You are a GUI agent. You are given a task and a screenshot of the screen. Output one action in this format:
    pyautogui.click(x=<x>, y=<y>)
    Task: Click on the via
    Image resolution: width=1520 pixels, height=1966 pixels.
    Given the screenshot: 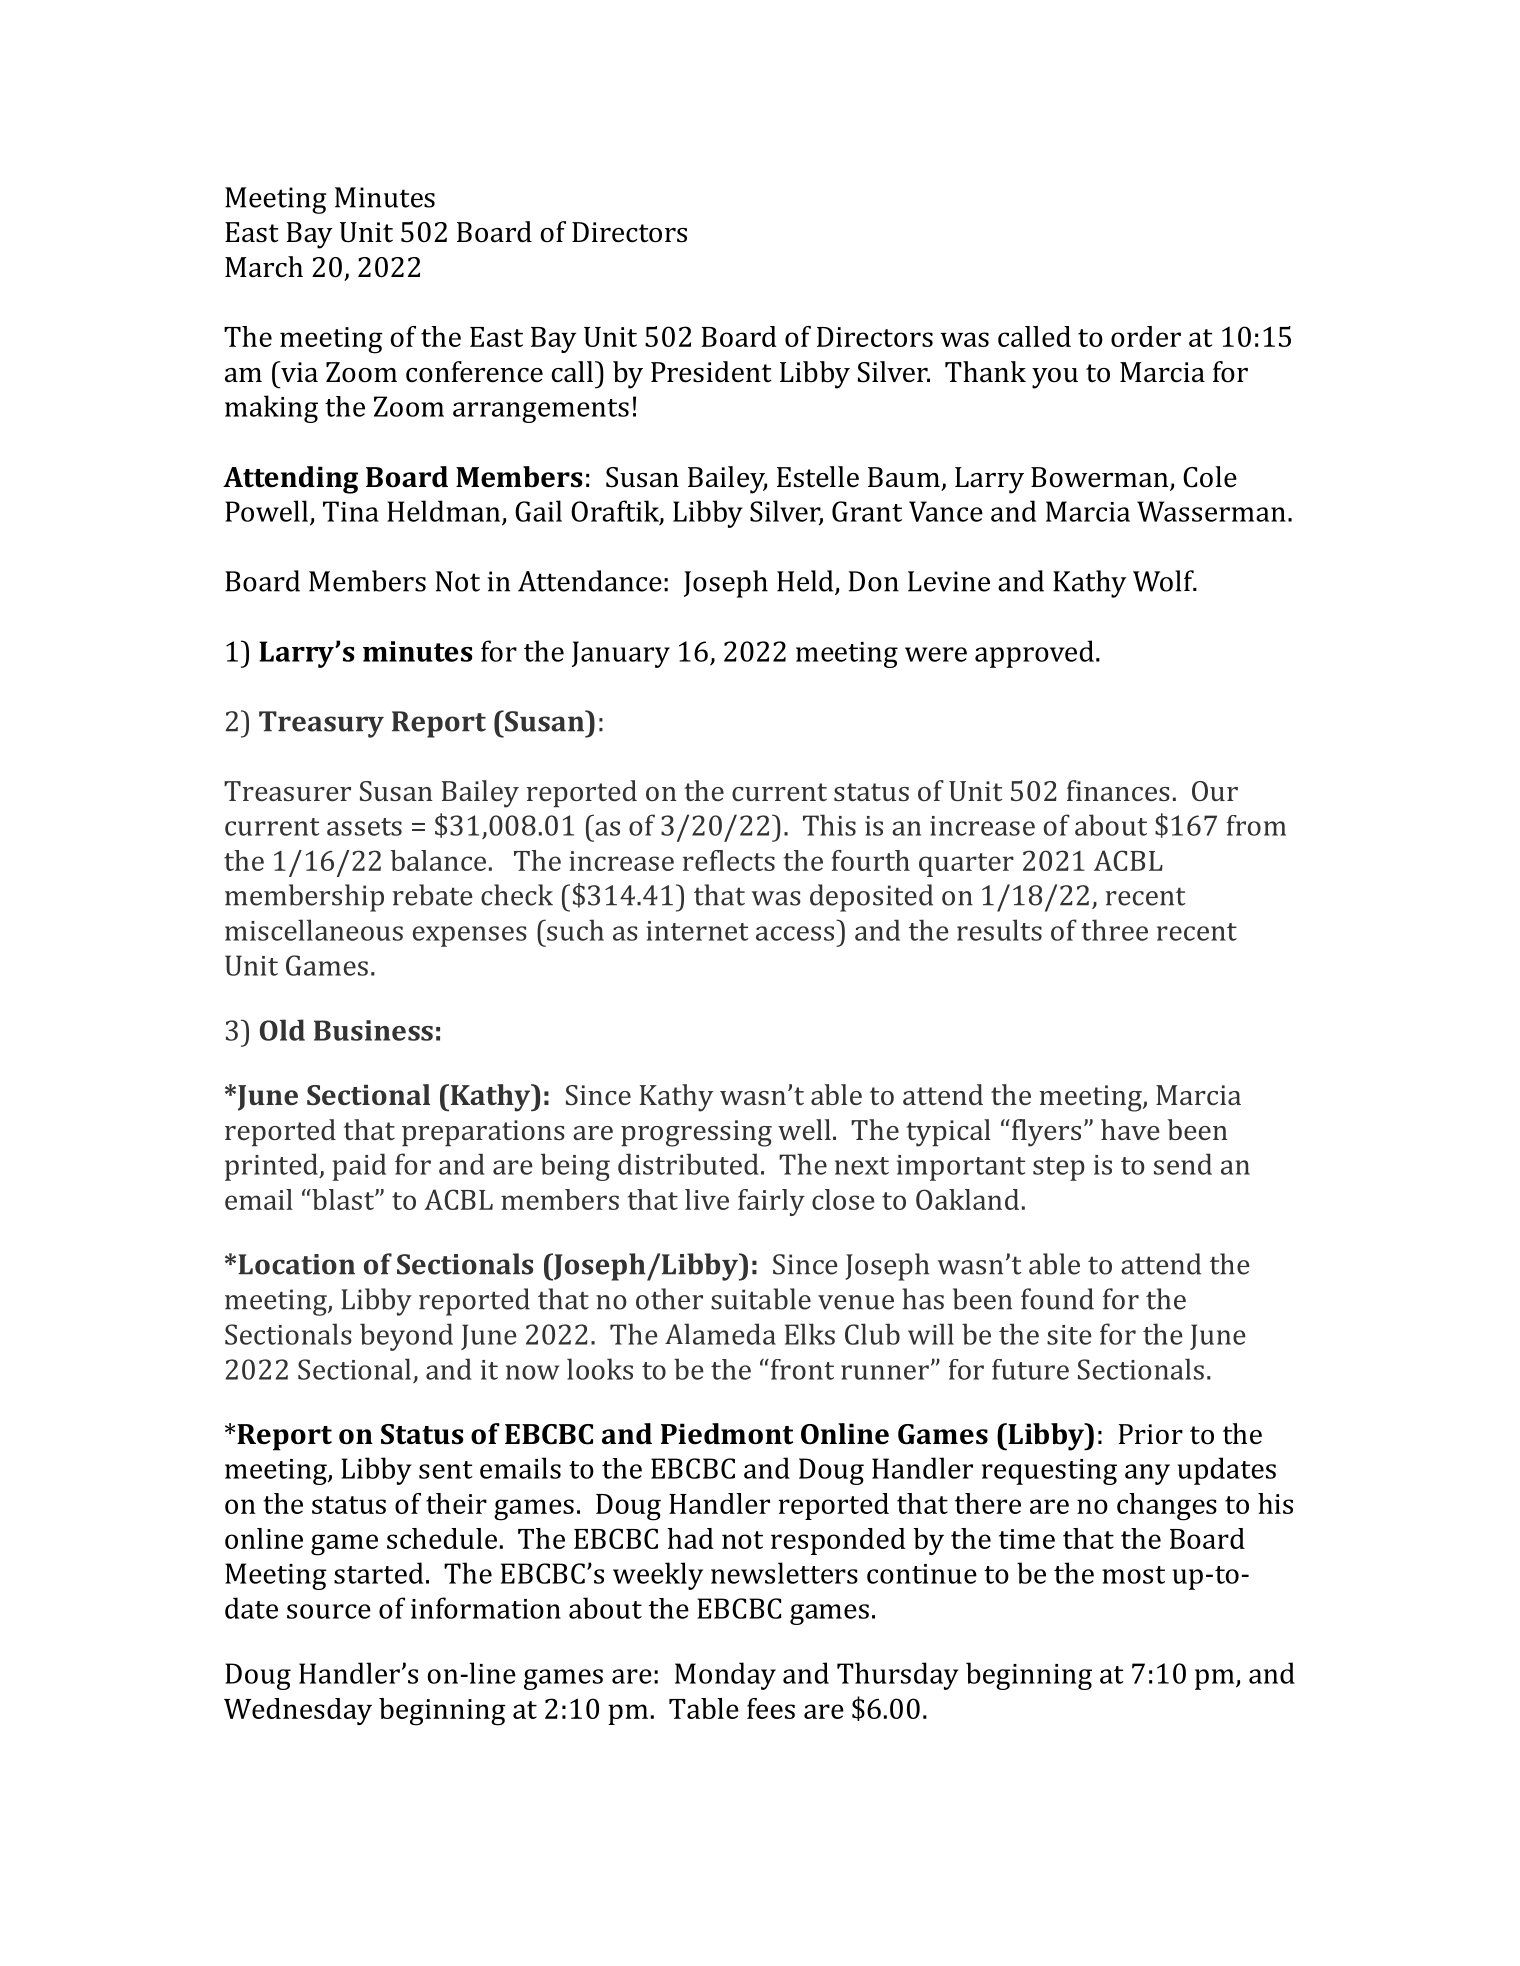 What is the action you would take?
    pyautogui.click(x=298, y=372)
